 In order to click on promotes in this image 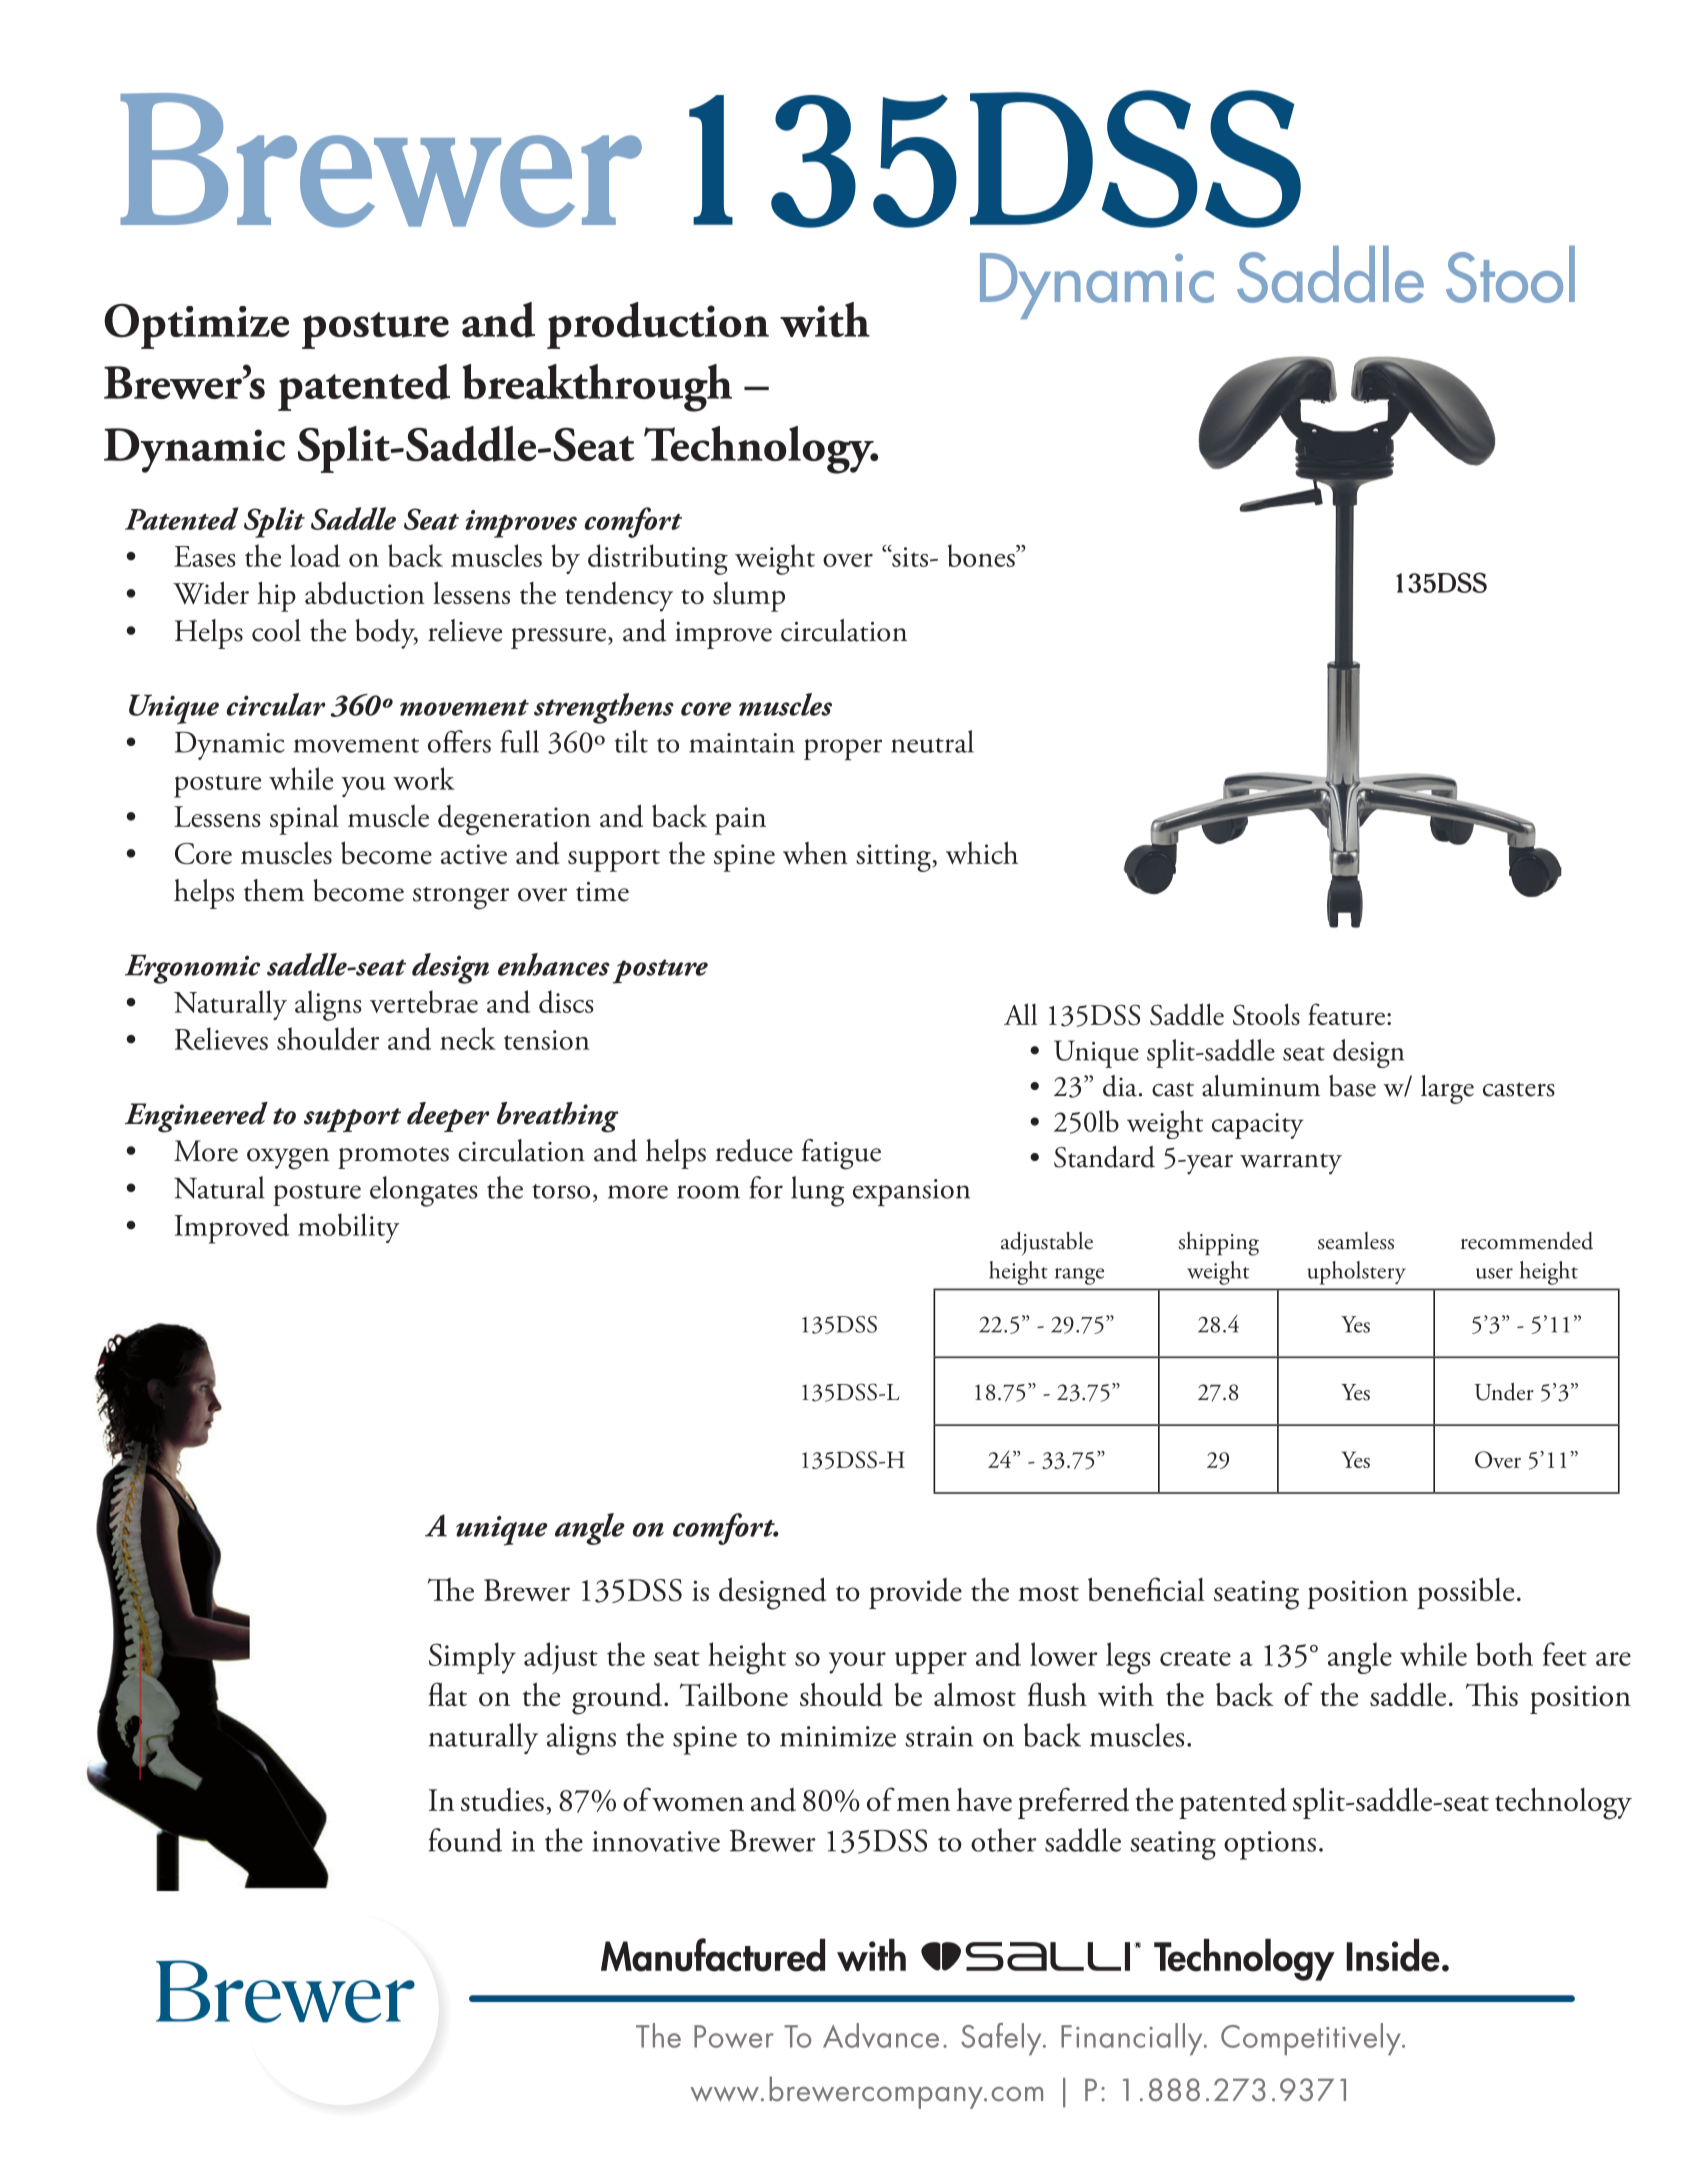, I will do `click(393, 1158)`.
